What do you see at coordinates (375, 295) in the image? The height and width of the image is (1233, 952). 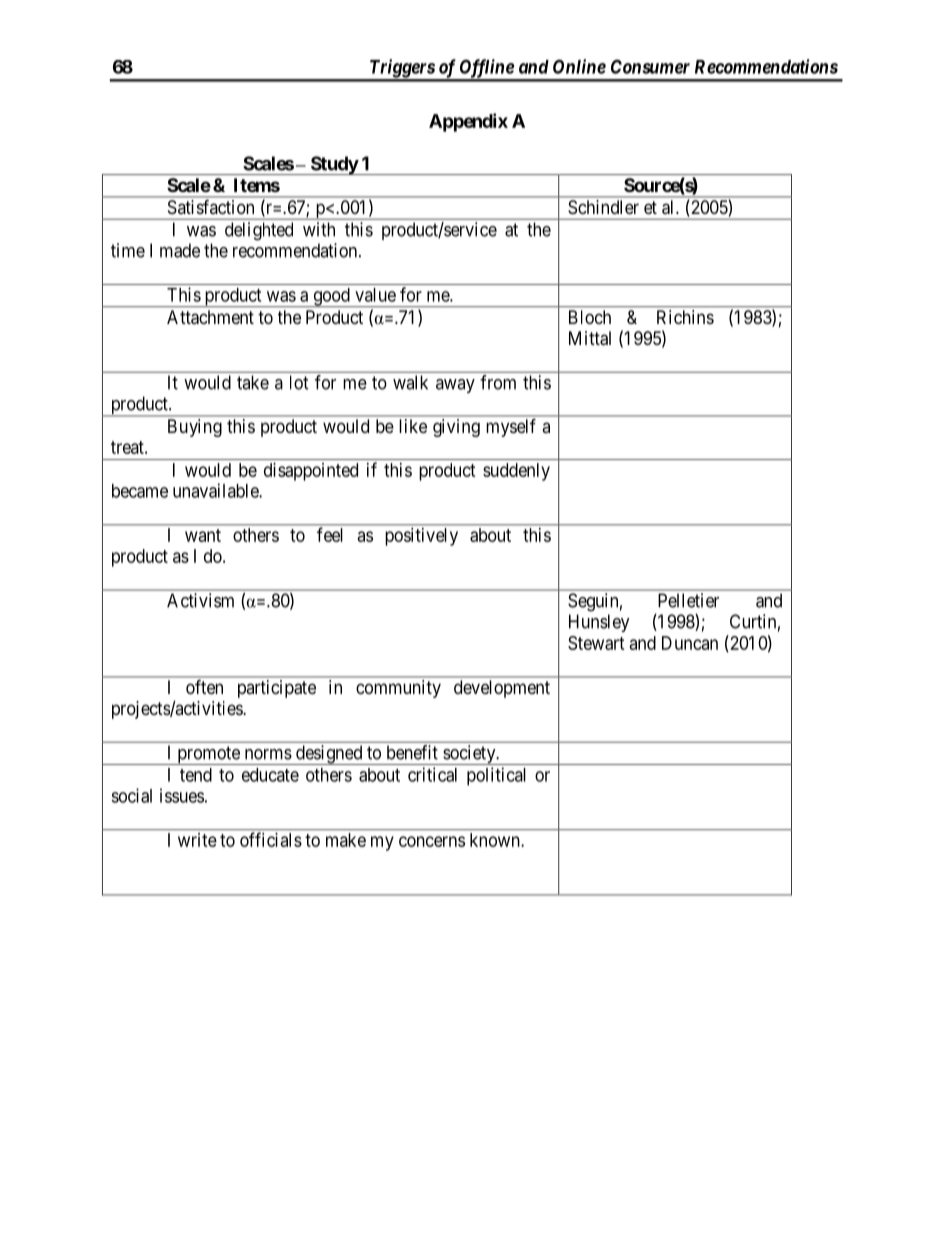 I see `value` at bounding box center [375, 295].
